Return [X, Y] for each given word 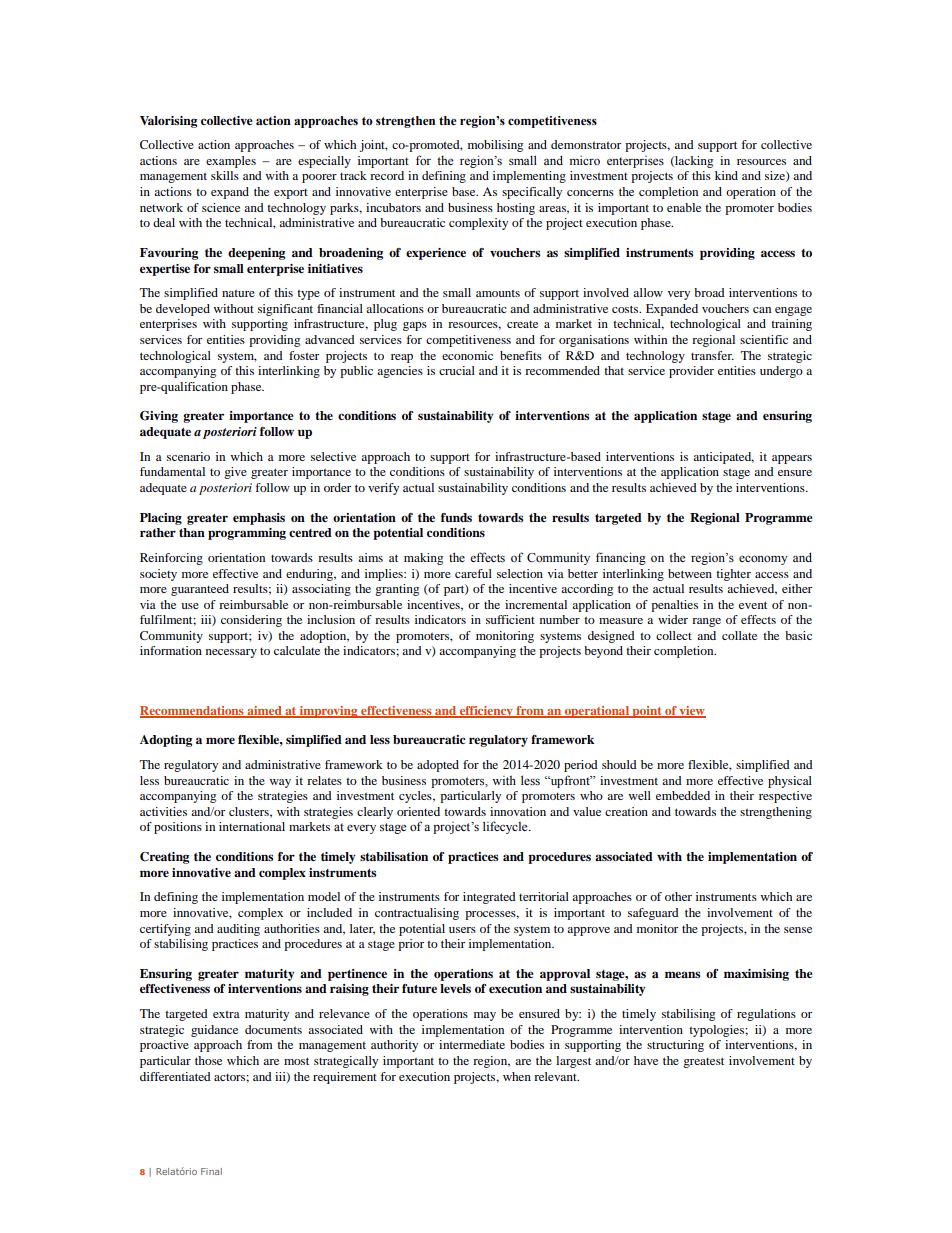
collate [739, 635]
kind [726, 175]
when [517, 1076]
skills [225, 175]
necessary [231, 653]
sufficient [510, 619]
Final [211, 1171]
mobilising [495, 146]
